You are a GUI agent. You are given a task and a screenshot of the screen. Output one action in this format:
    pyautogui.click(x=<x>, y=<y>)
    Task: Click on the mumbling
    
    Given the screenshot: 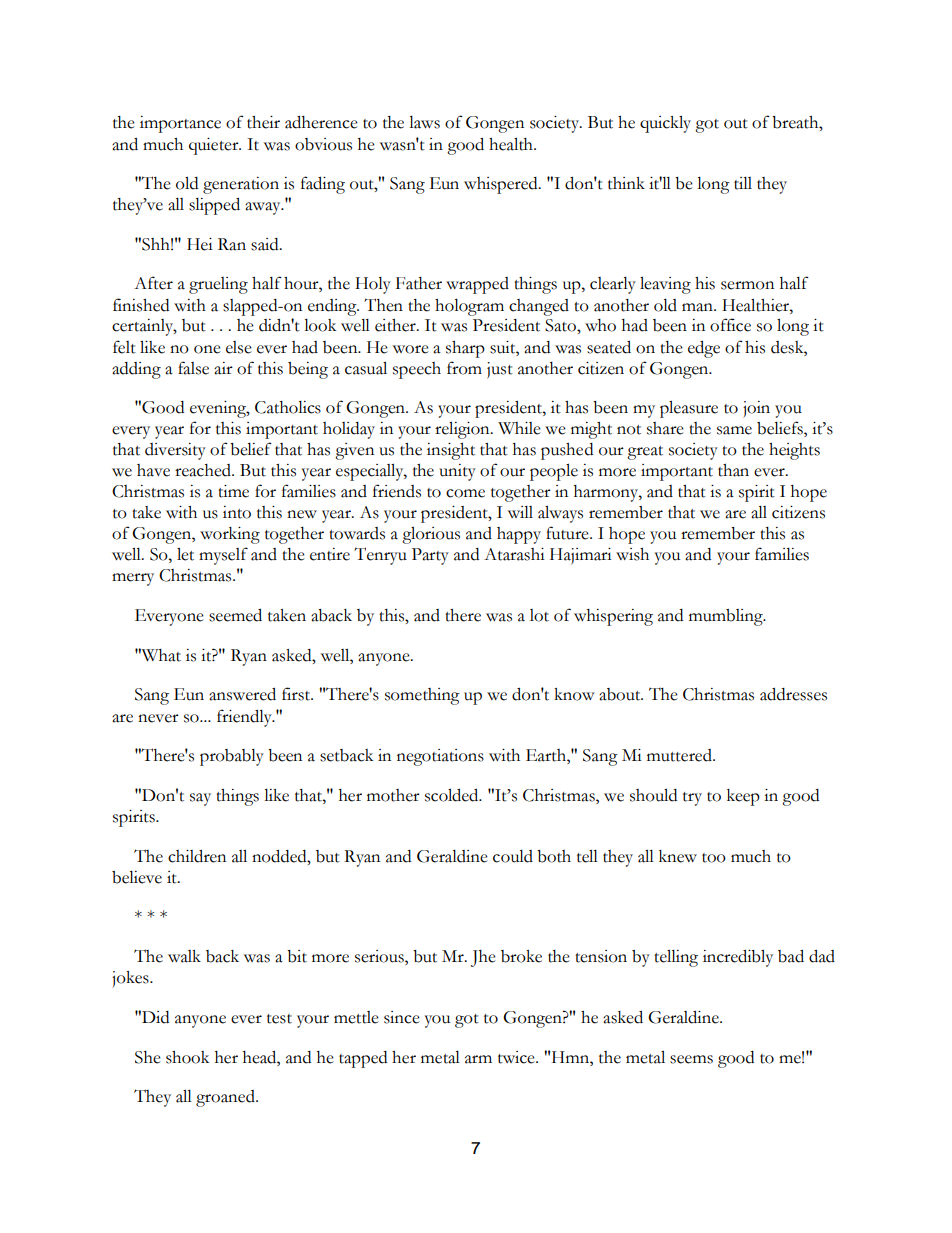 What is the action you would take?
    pyautogui.click(x=727, y=617)
